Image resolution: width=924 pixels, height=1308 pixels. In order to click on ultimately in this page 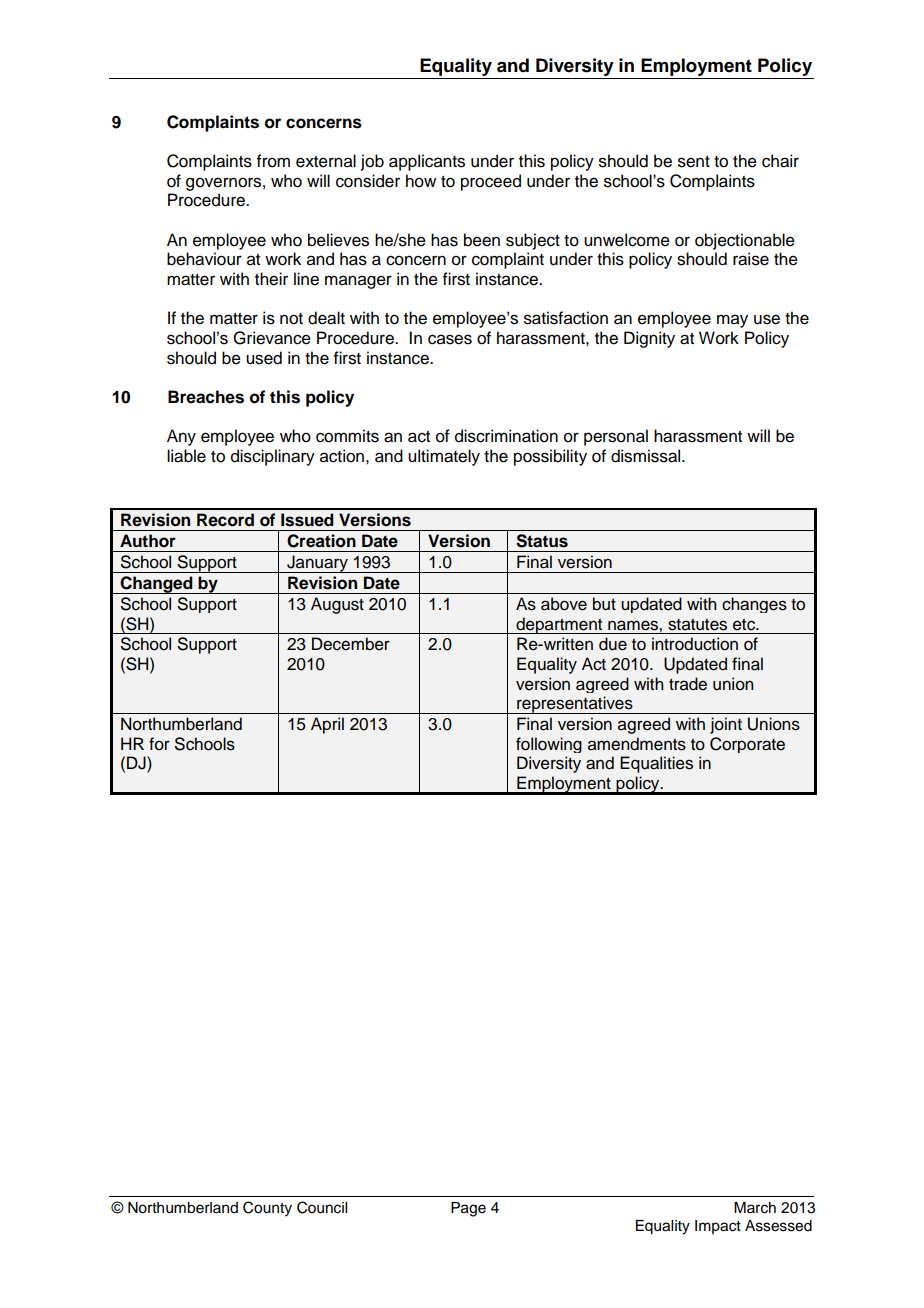, I will do `click(444, 457)`.
